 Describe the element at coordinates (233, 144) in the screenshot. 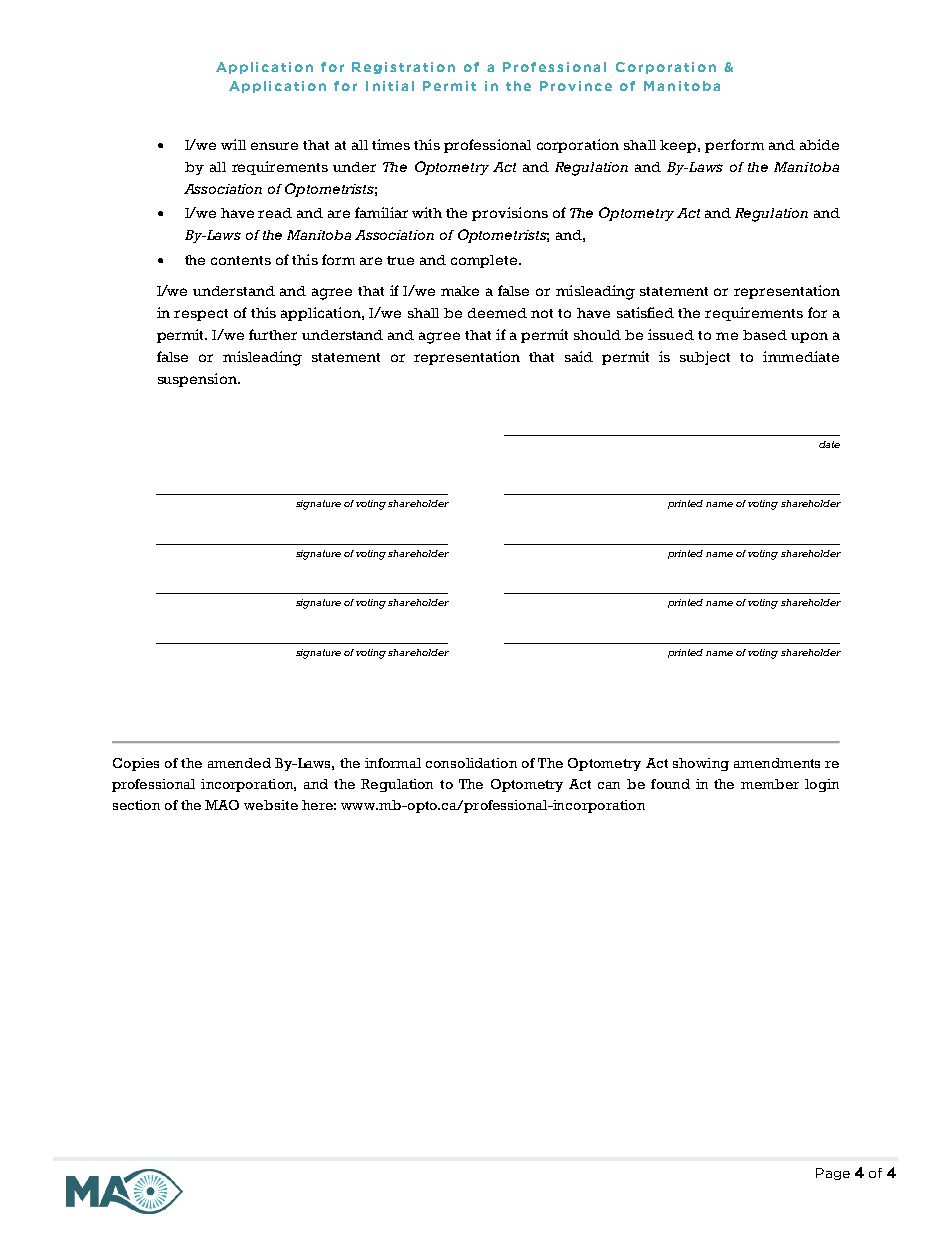

I see `will` at that location.
